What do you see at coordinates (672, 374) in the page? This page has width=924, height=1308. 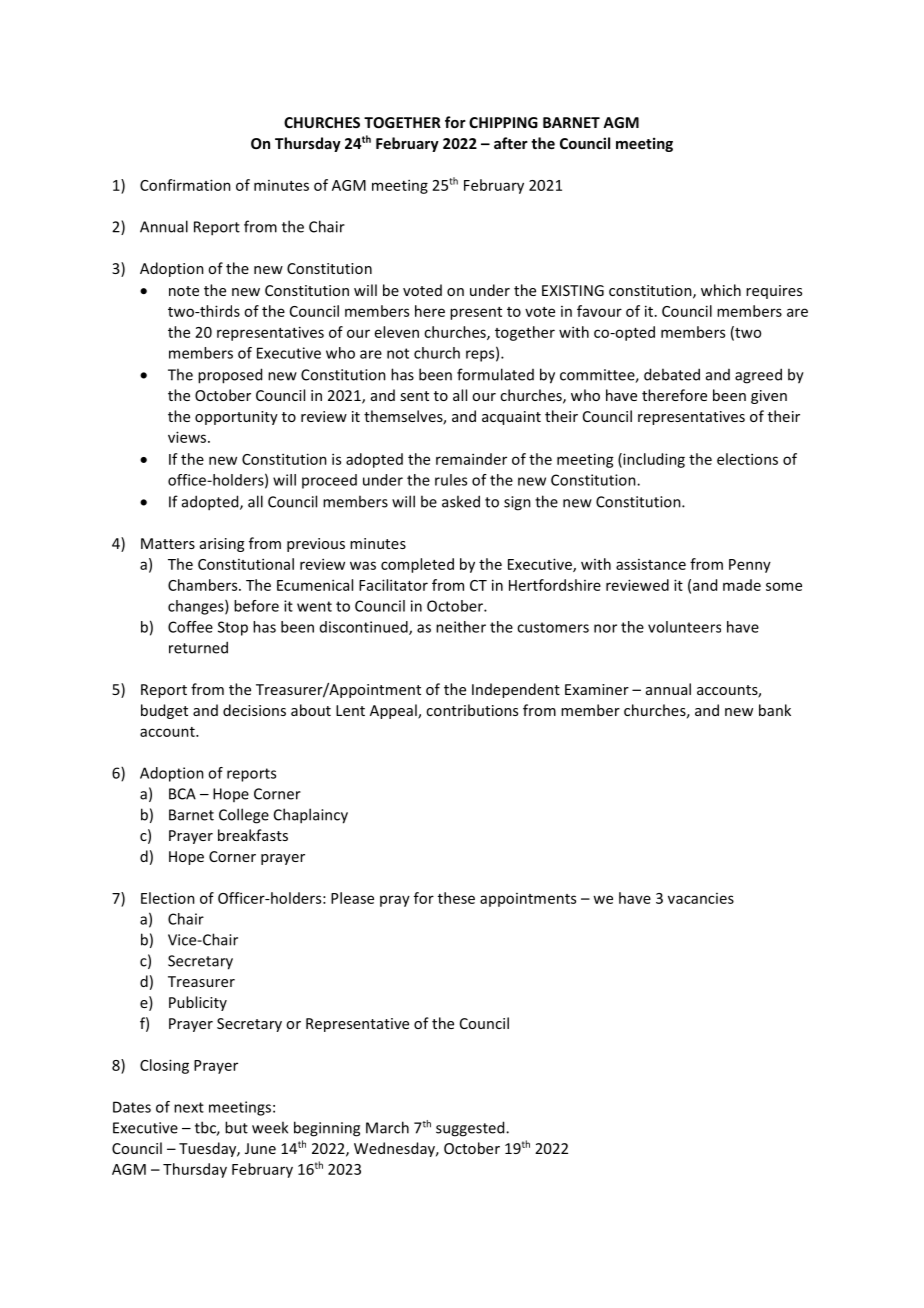 I see `debated` at bounding box center [672, 374].
